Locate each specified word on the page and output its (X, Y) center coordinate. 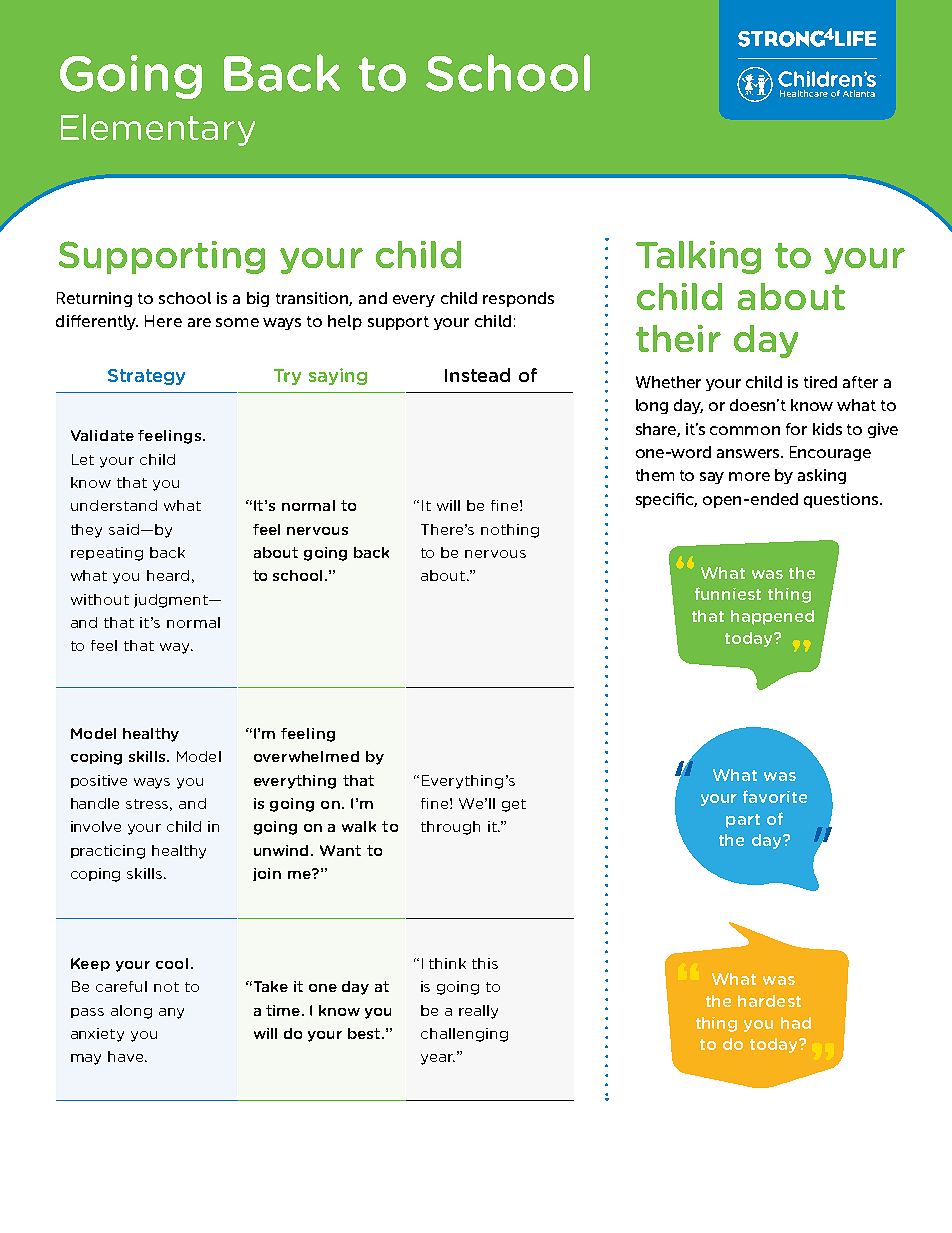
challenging (464, 1035)
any (171, 1013)
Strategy (146, 377)
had (796, 1023)
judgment (172, 601)
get (514, 805)
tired (820, 382)
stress (149, 805)
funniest (728, 593)
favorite (775, 796)
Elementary (158, 130)
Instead (477, 375)
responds (518, 299)
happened (772, 617)
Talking (698, 257)
